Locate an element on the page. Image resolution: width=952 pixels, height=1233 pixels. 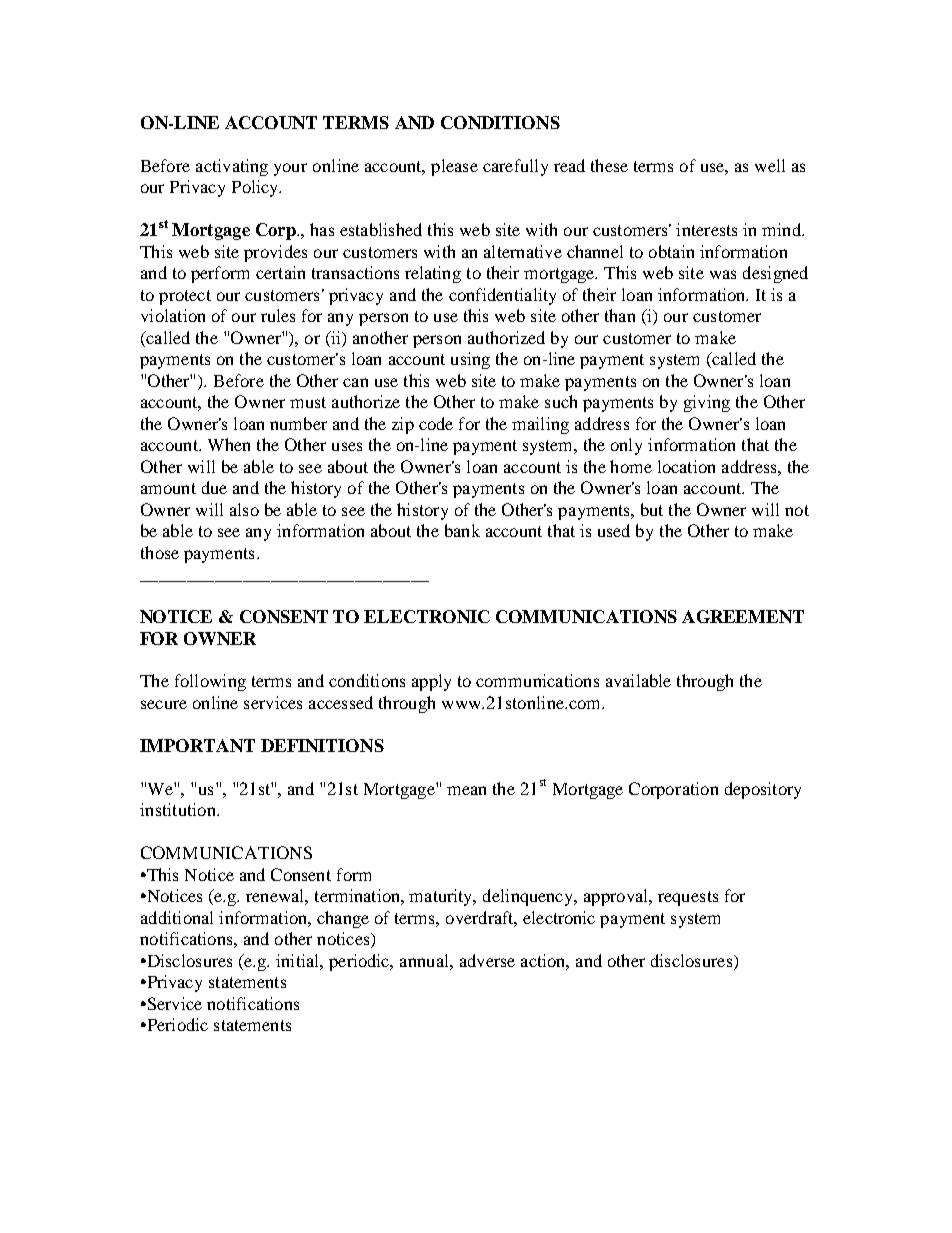
apply is located at coordinates (431, 682).
